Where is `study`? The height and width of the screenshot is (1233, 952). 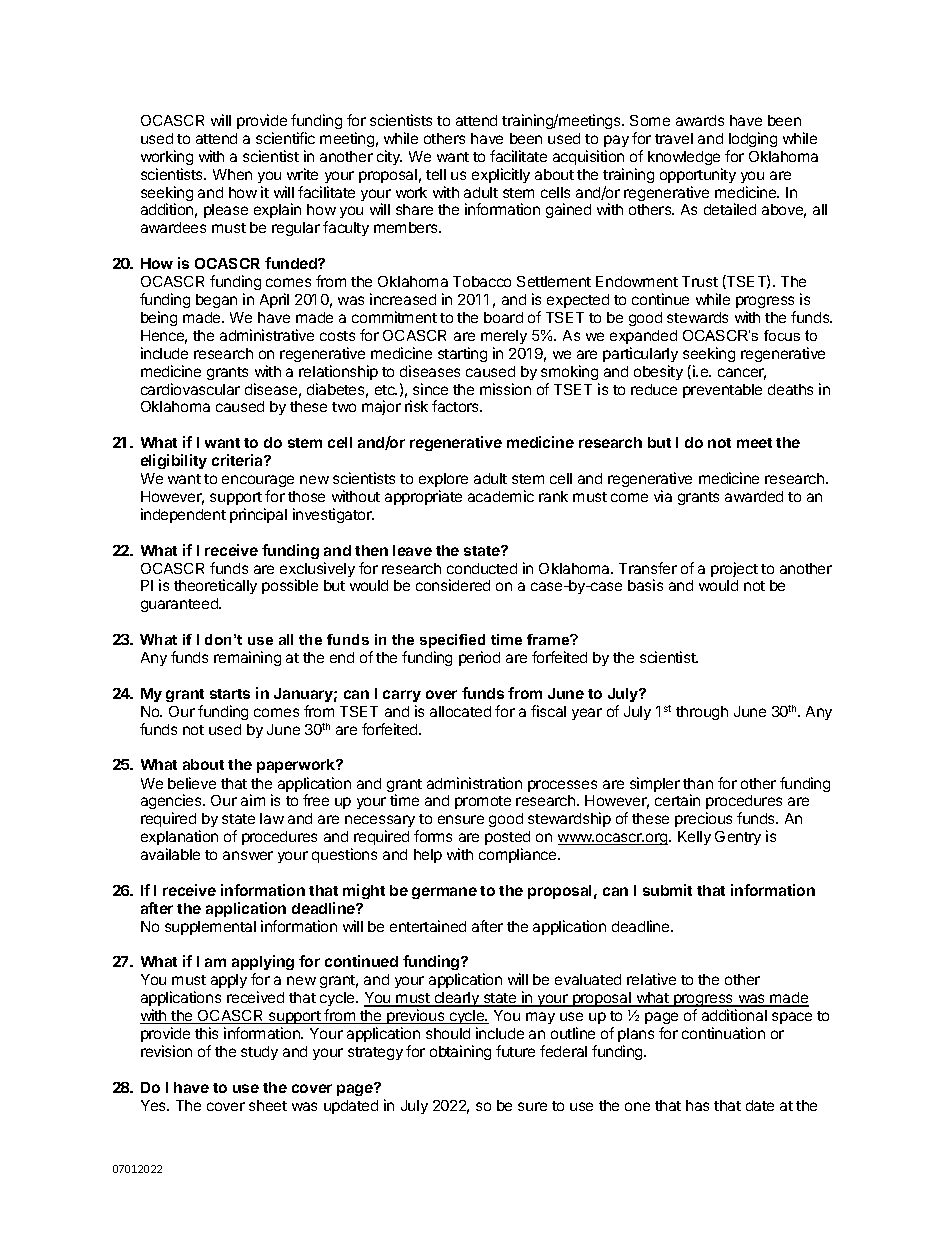
study is located at coordinates (259, 1053).
